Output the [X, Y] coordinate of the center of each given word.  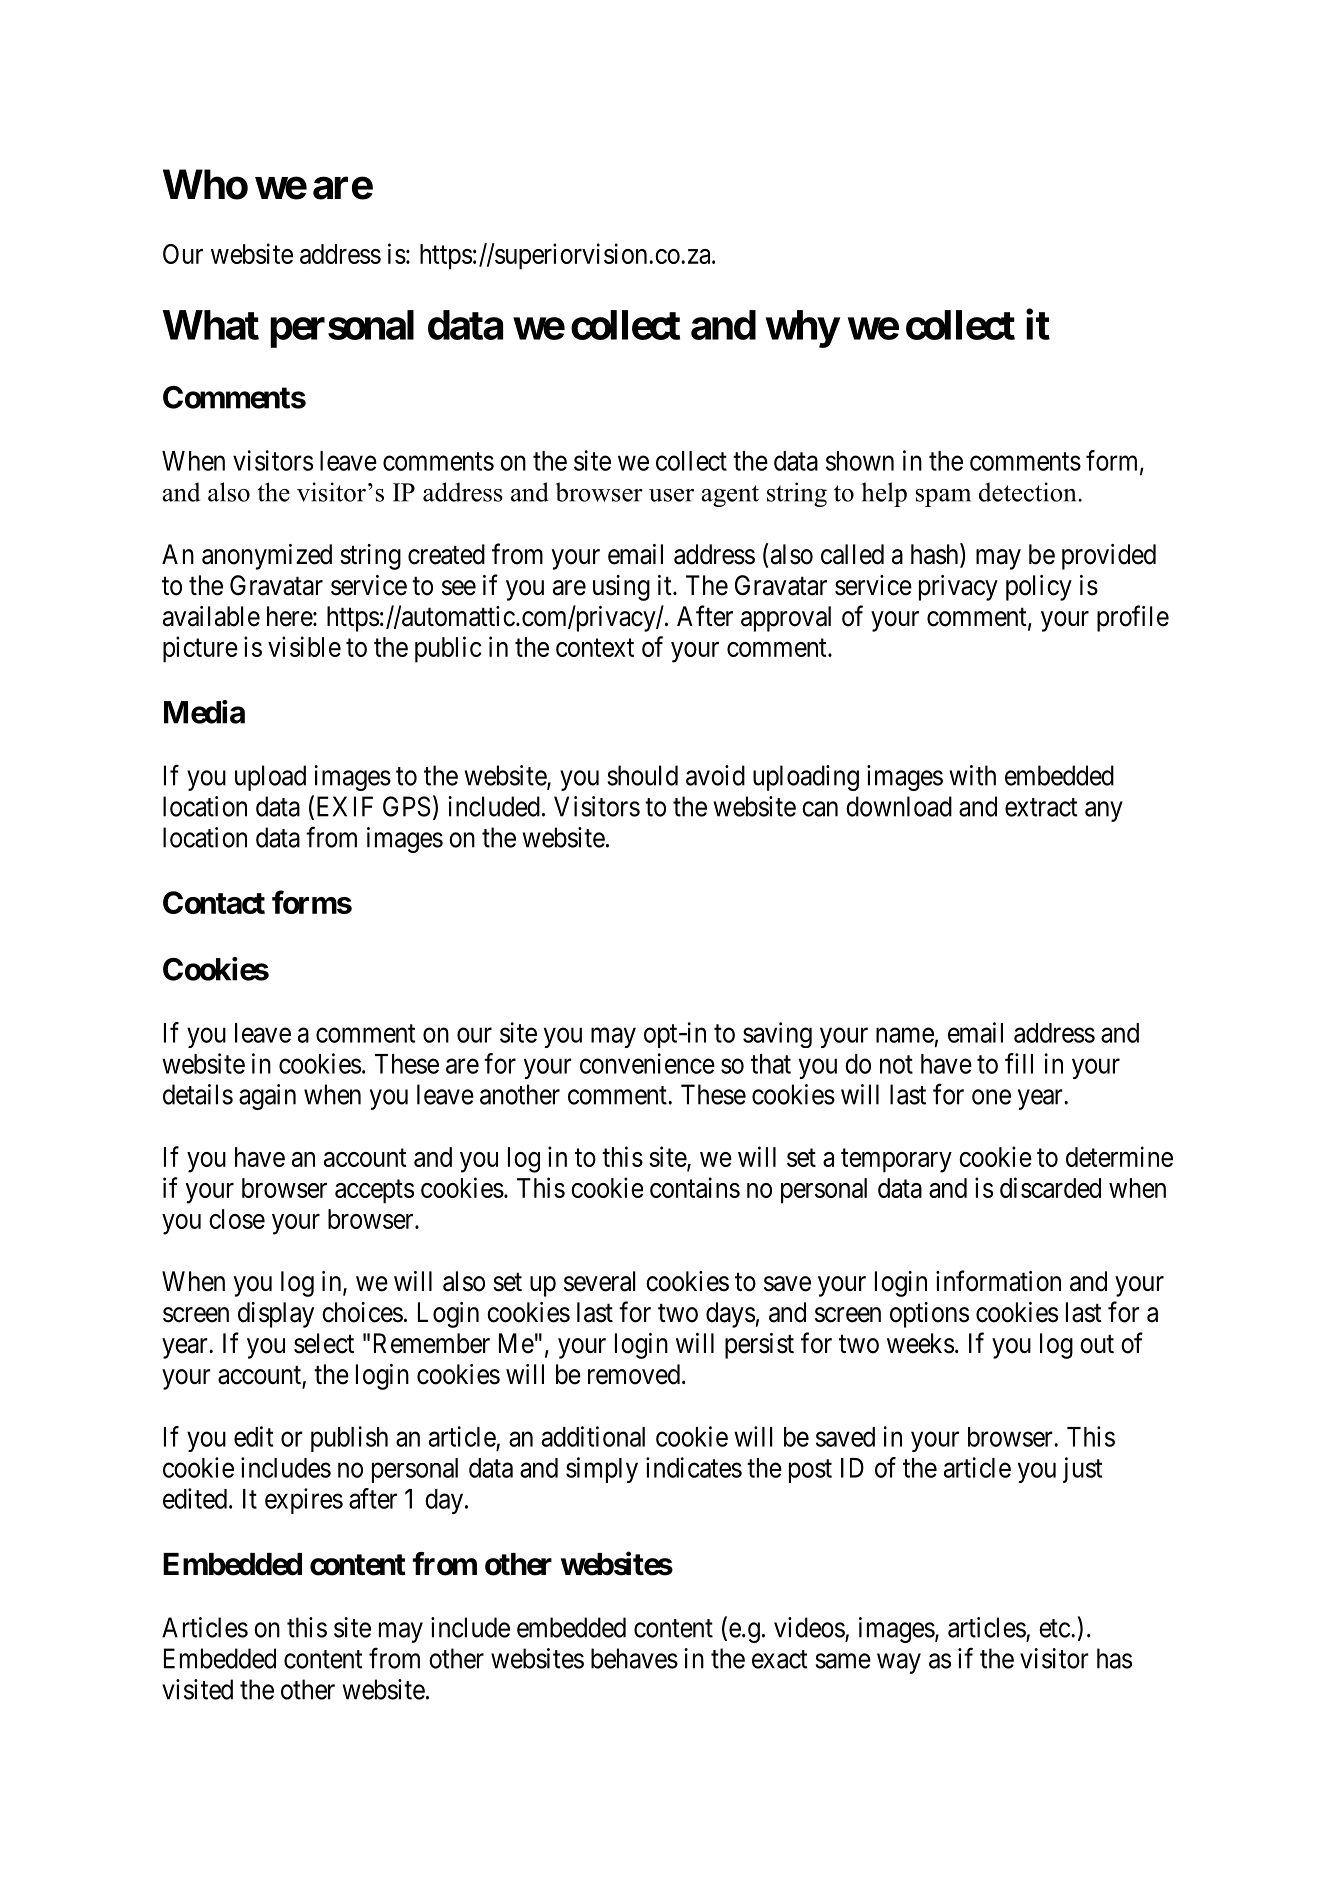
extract [1041, 807]
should [642, 775]
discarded [1050, 1187]
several [600, 1281]
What [211, 325]
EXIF [343, 807]
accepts [374, 1192]
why [802, 329]
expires [304, 1501]
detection [1029, 492]
